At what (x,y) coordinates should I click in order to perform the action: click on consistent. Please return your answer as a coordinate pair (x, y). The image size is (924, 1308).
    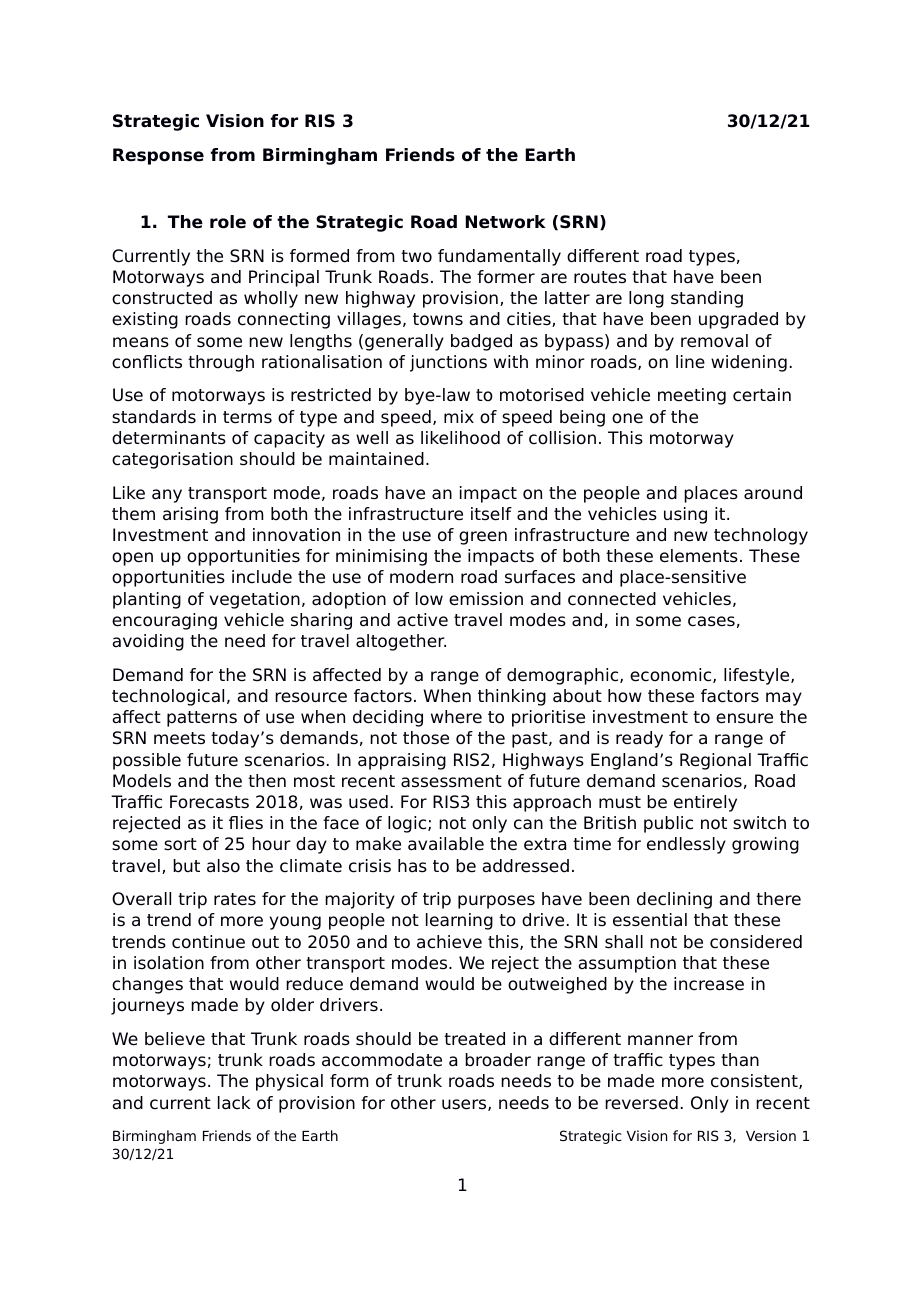
    Looking at the image, I should click on (755, 1081).
